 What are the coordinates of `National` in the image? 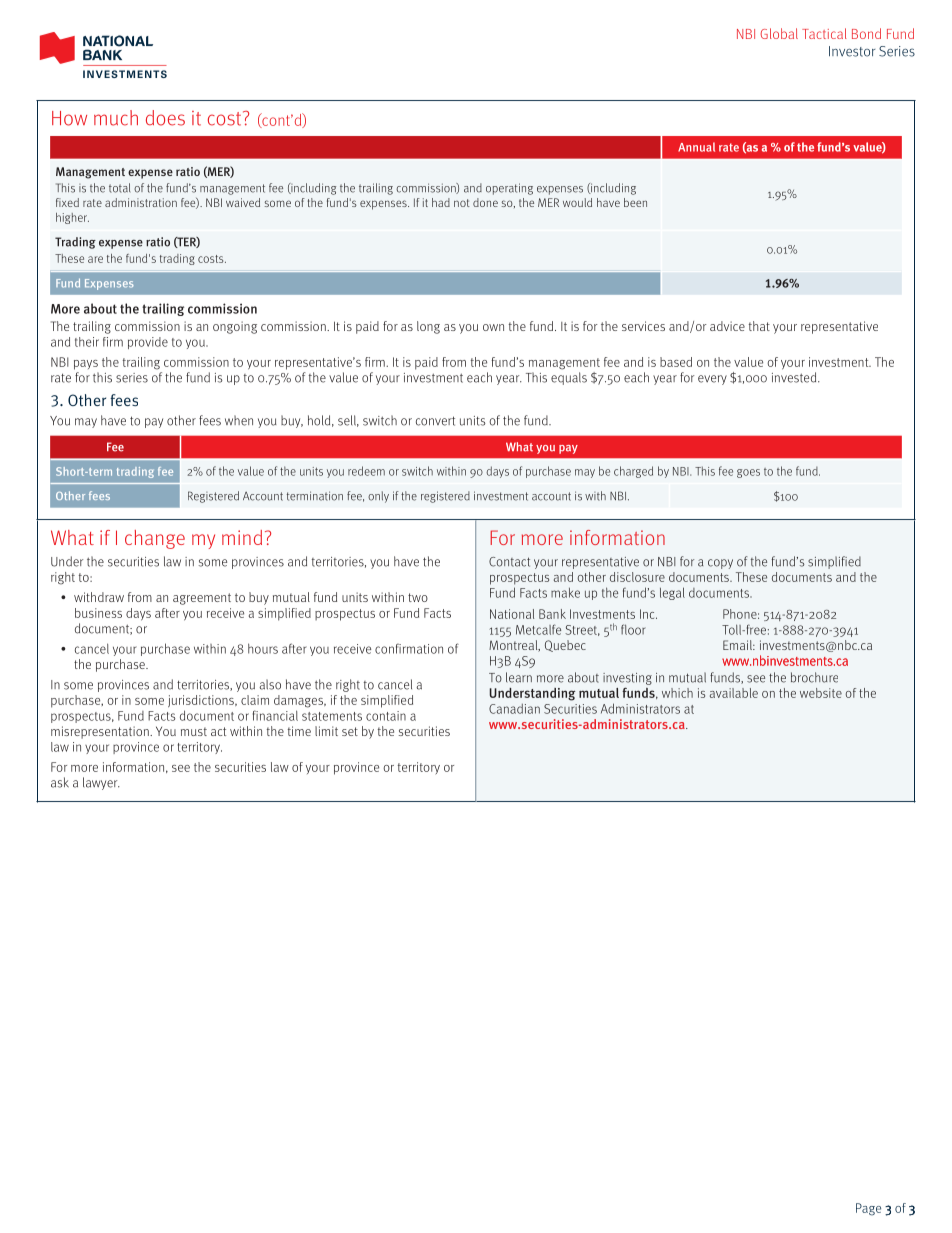 It's located at (512, 614).
